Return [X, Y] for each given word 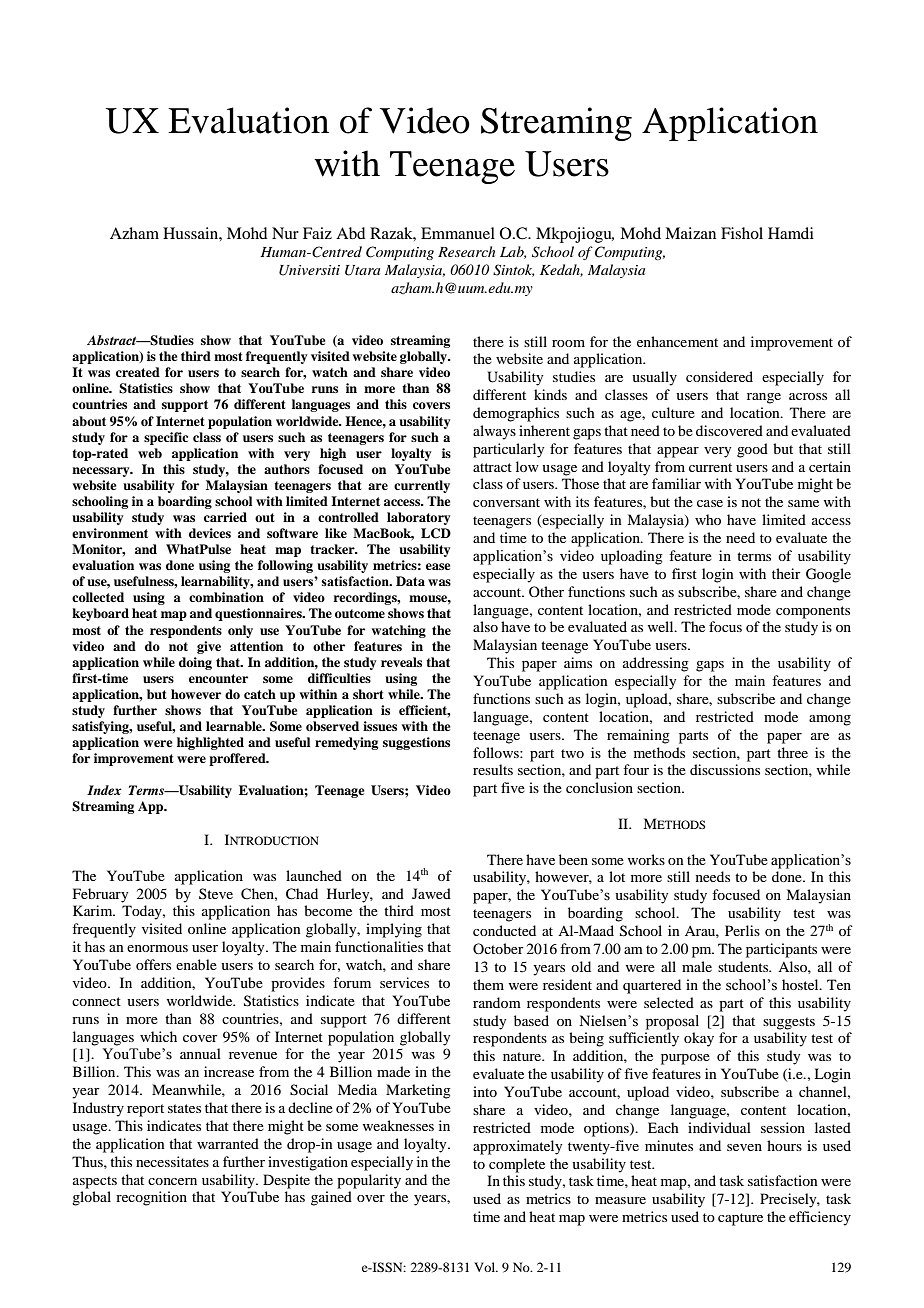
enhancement [677, 341]
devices [210, 533]
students [744, 966]
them [488, 984]
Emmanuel [458, 233]
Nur [285, 233]
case [710, 503]
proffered [238, 759]
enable [196, 964]
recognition [151, 1198]
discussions [725, 769]
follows [497, 752]
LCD [436, 533]
